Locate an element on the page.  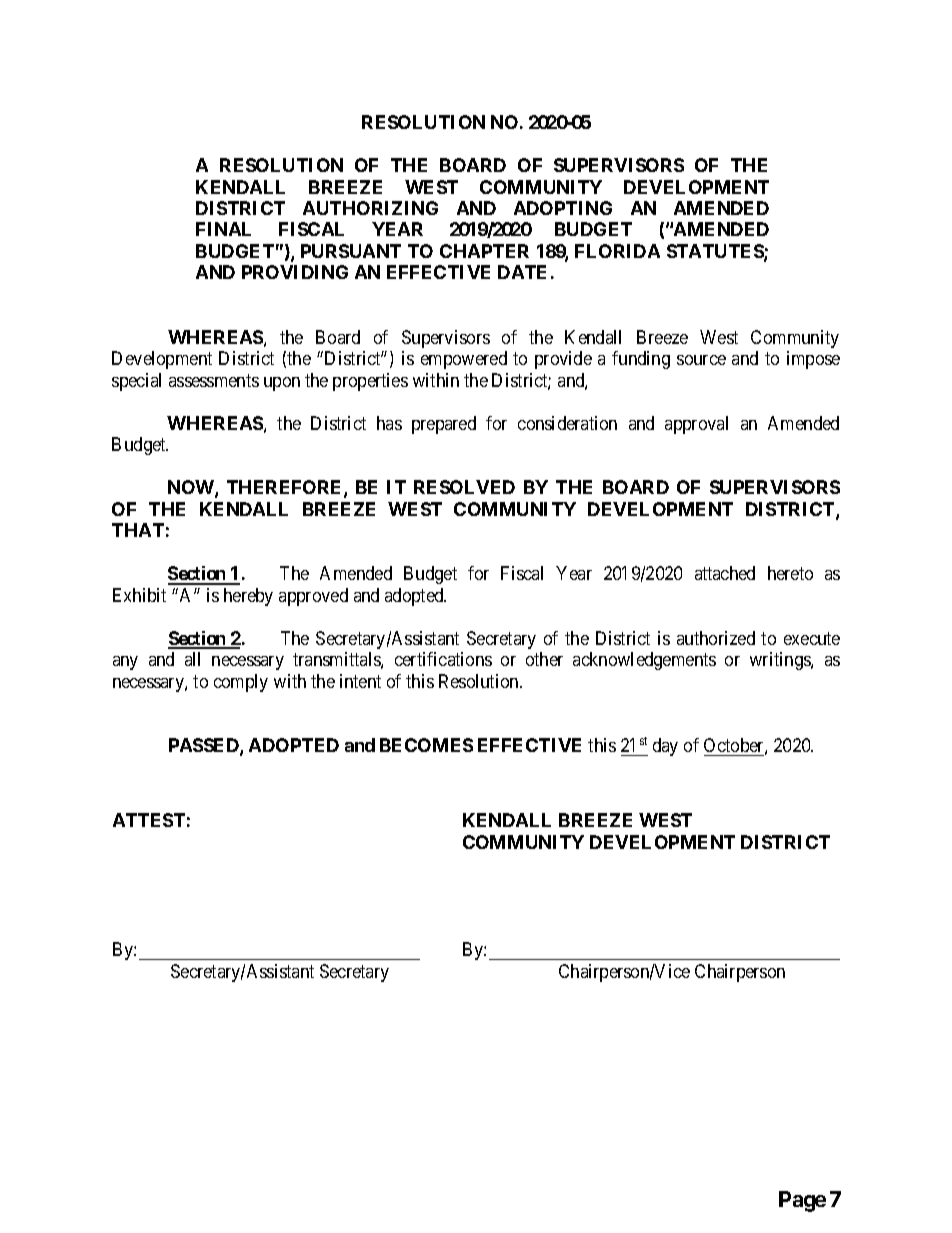
FINAL is located at coordinates (223, 229).
